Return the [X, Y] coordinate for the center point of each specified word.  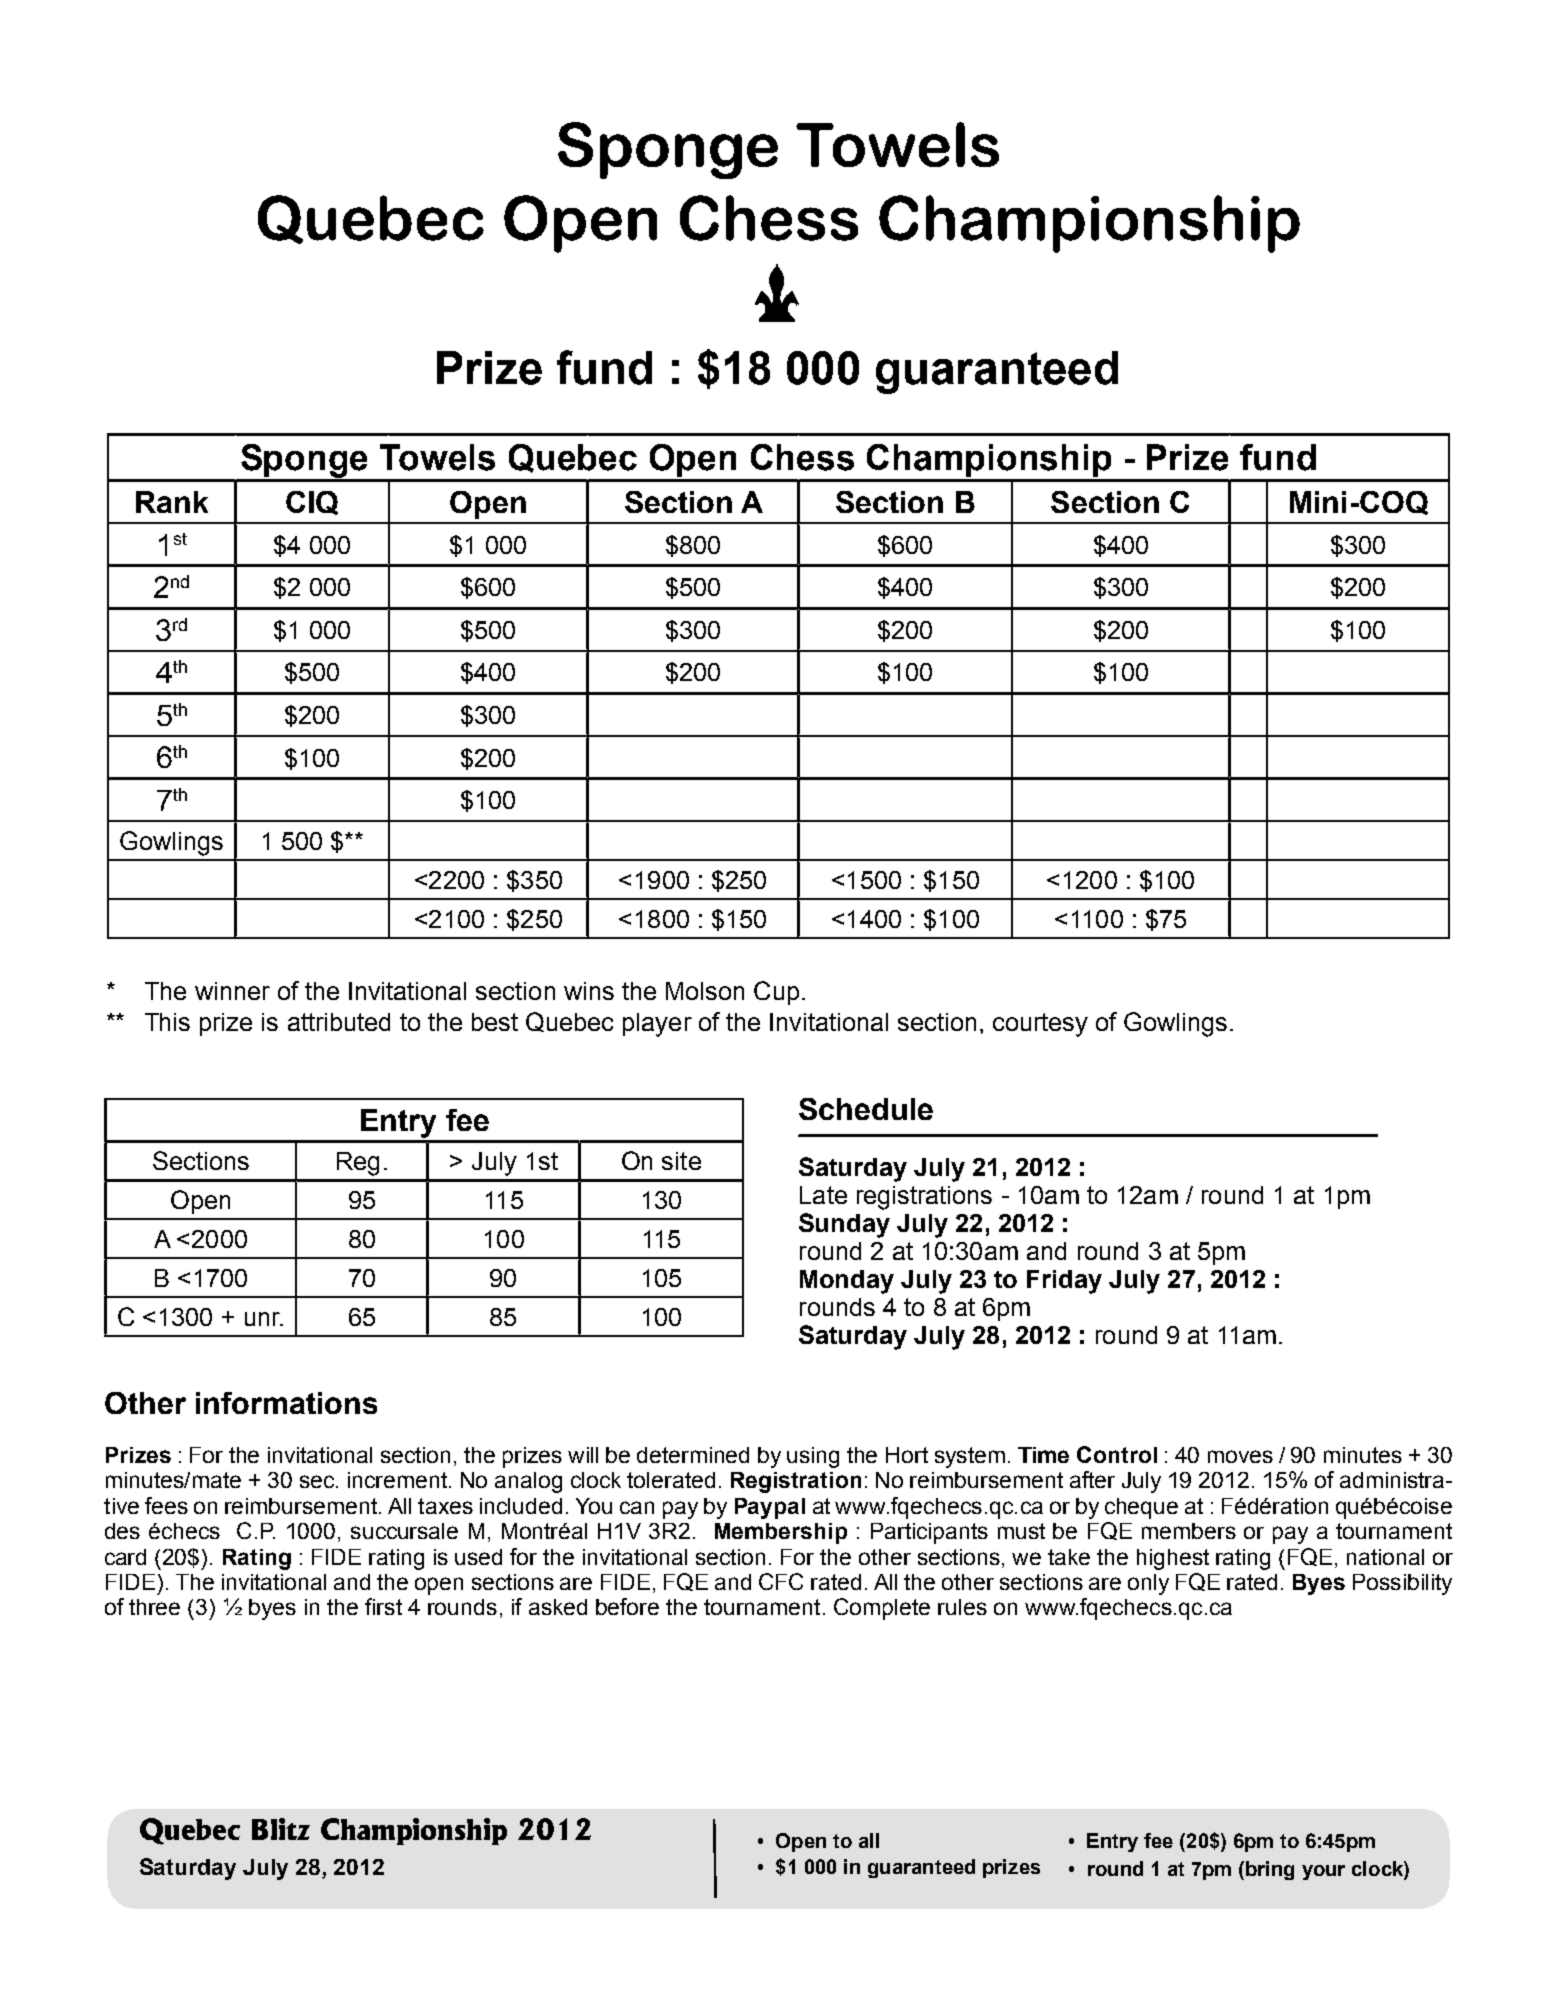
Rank [172, 502]
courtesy [1040, 1025]
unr [263, 1319]
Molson [705, 991]
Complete [882, 1609]
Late [823, 1195]
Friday [1064, 1282]
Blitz [281, 1829]
